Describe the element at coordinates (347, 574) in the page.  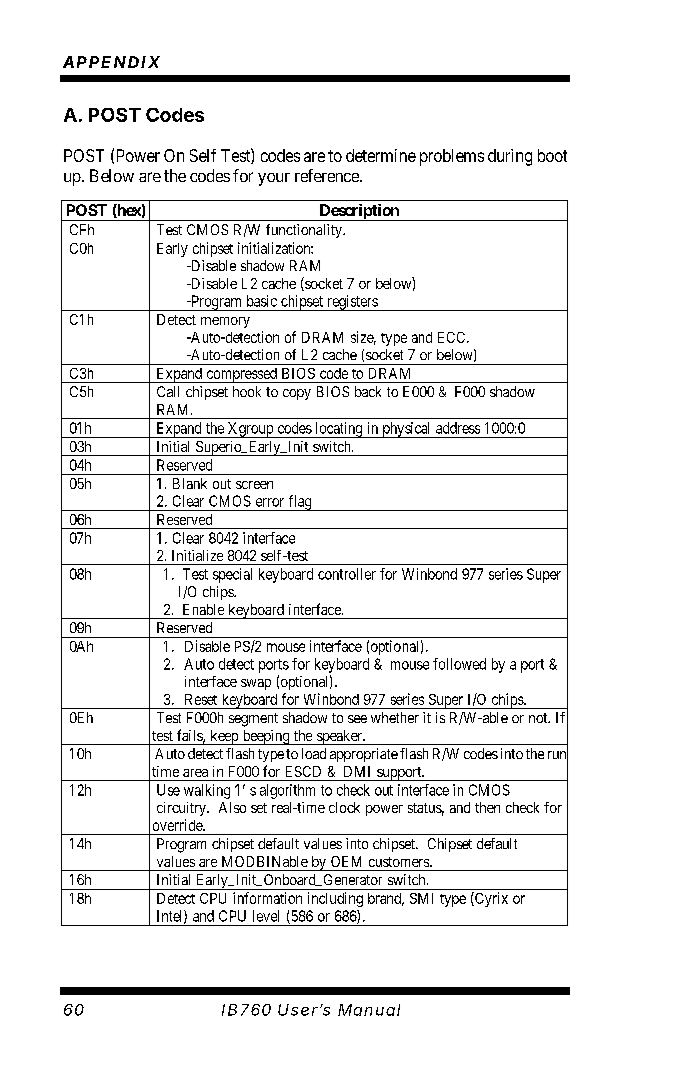
I see `controller` at that location.
